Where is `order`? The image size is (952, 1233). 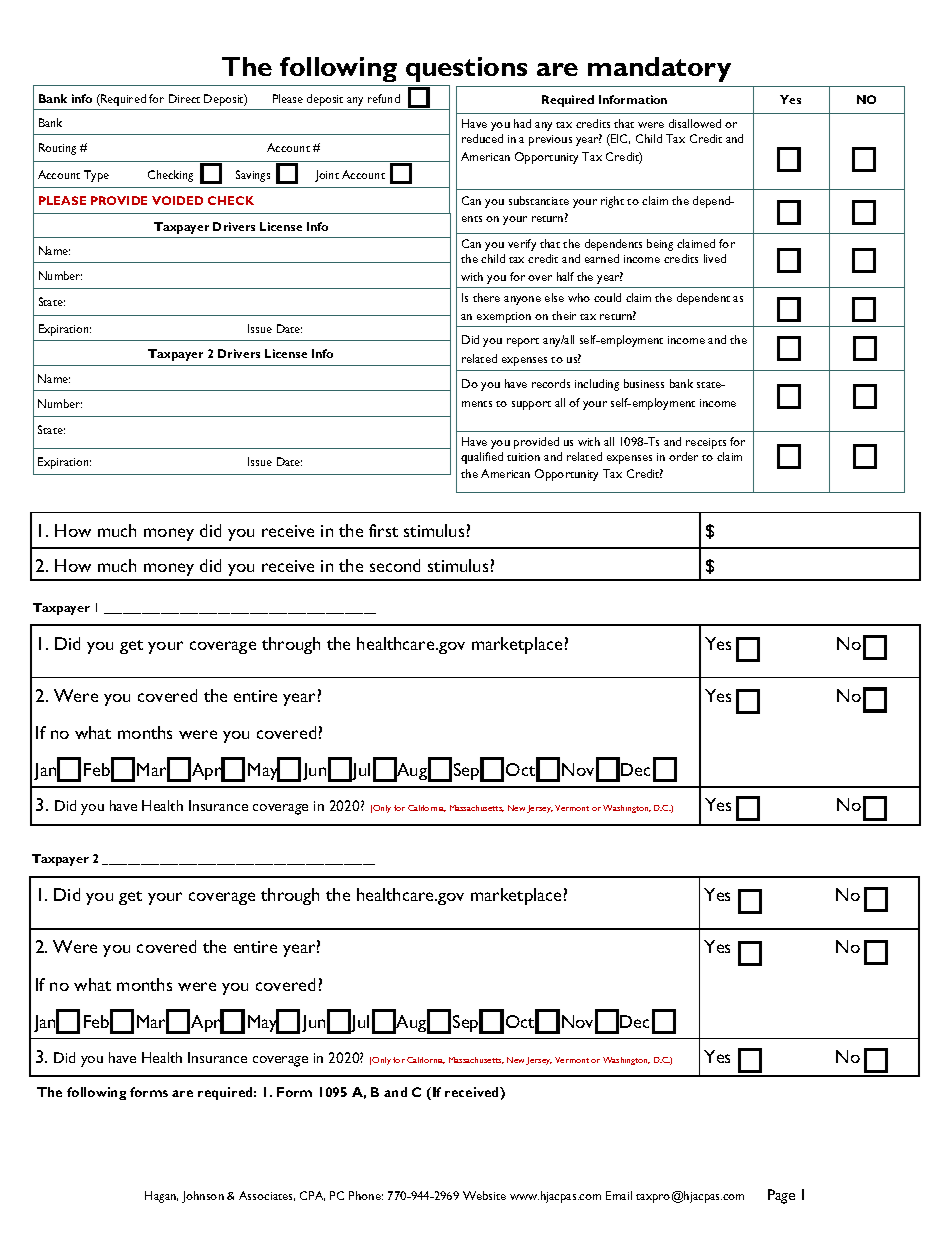
order is located at coordinates (683, 456).
